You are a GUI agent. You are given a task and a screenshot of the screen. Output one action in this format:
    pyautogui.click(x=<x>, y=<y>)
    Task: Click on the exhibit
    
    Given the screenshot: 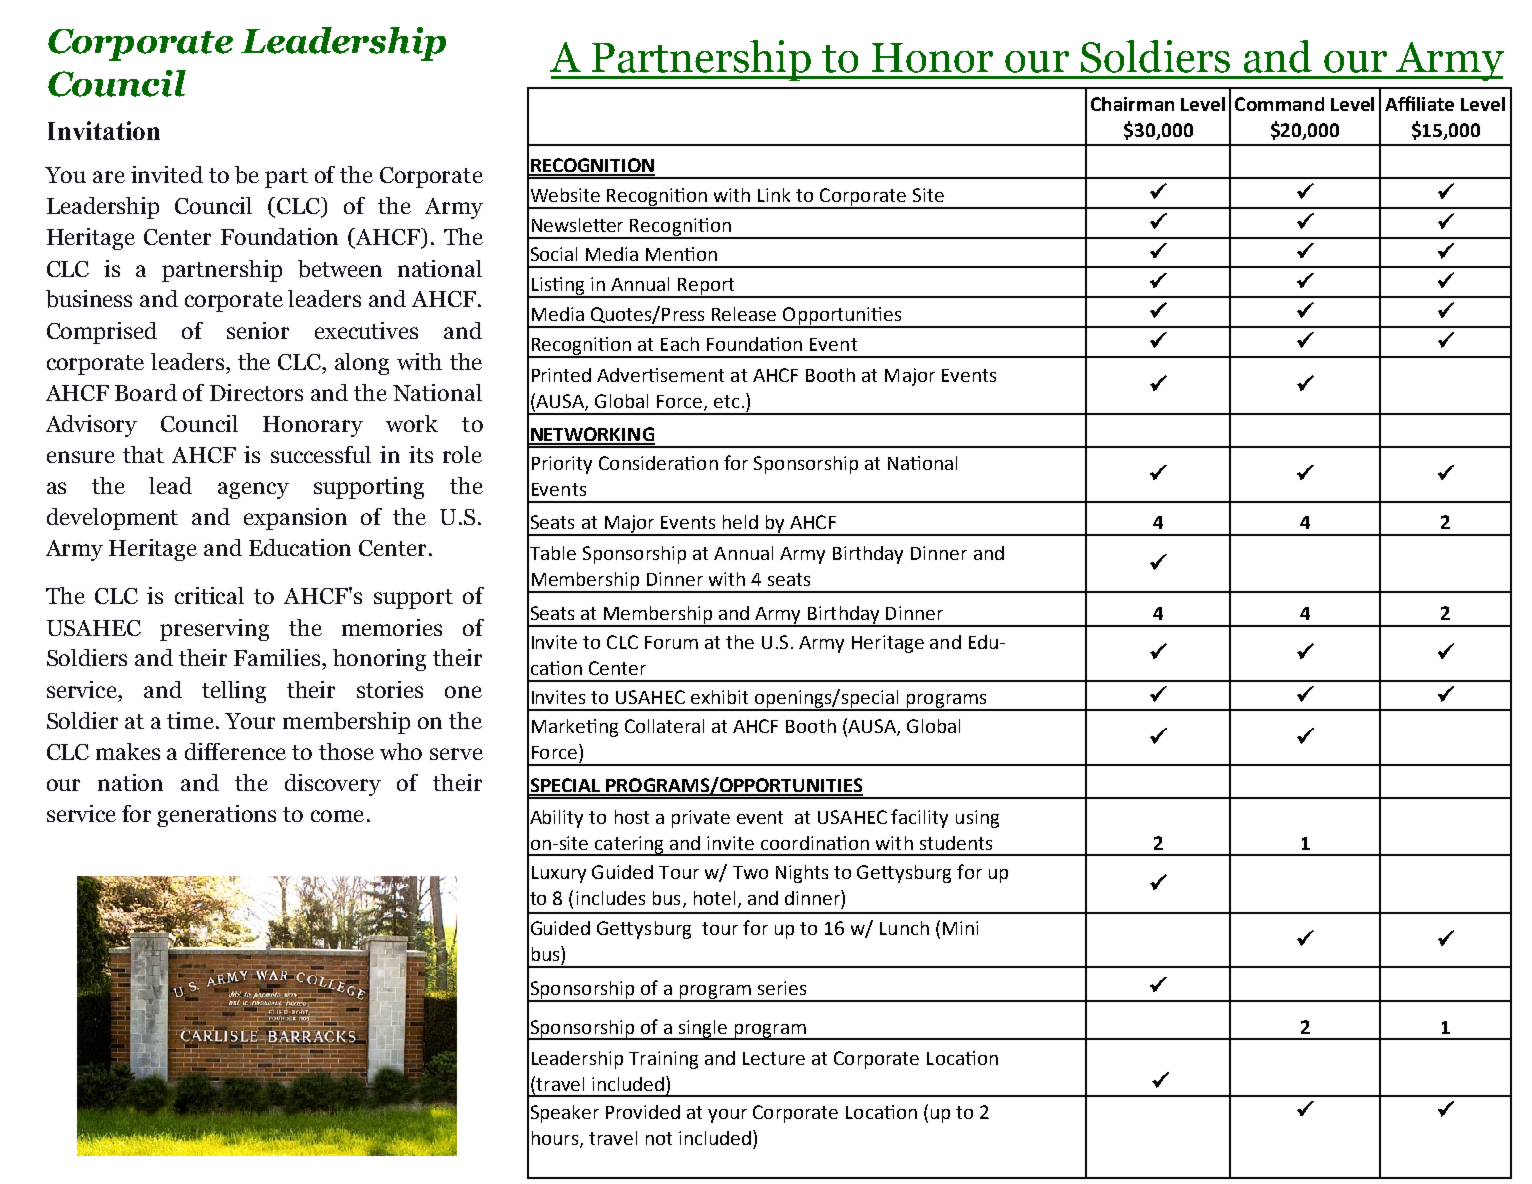 What is the action you would take?
    pyautogui.click(x=719, y=697)
